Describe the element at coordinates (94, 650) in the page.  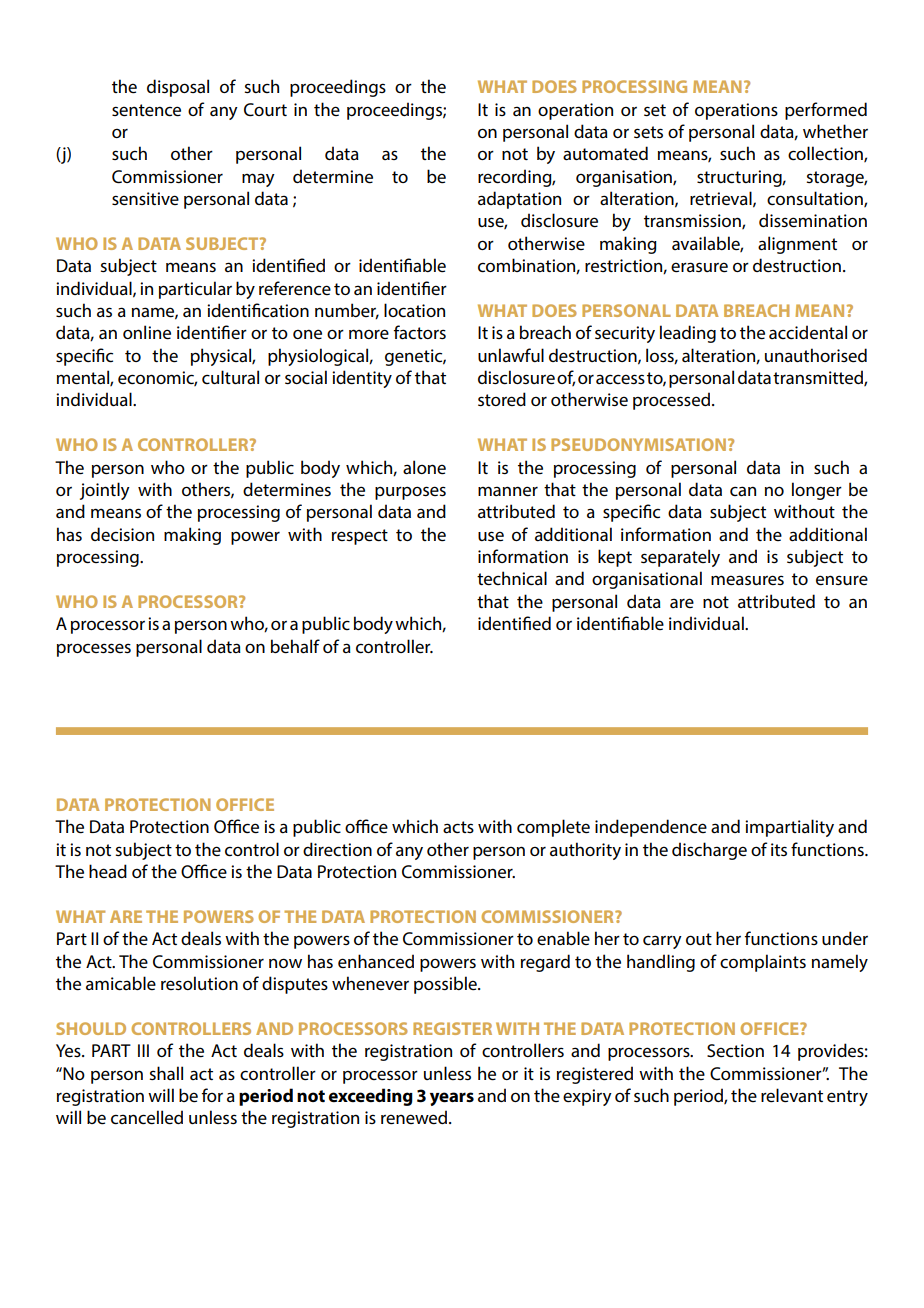
I see `processes` at that location.
